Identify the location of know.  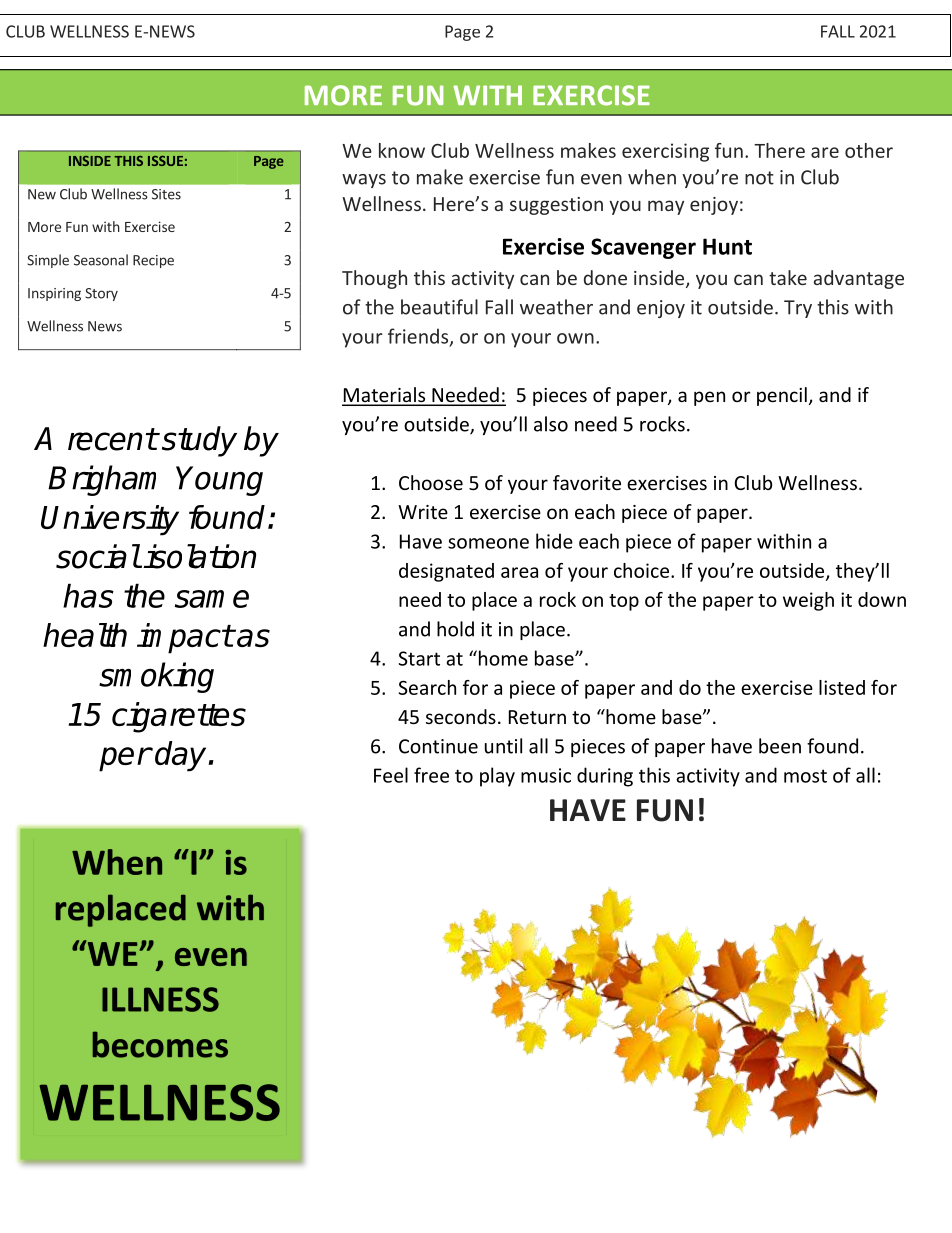
(402, 150).
